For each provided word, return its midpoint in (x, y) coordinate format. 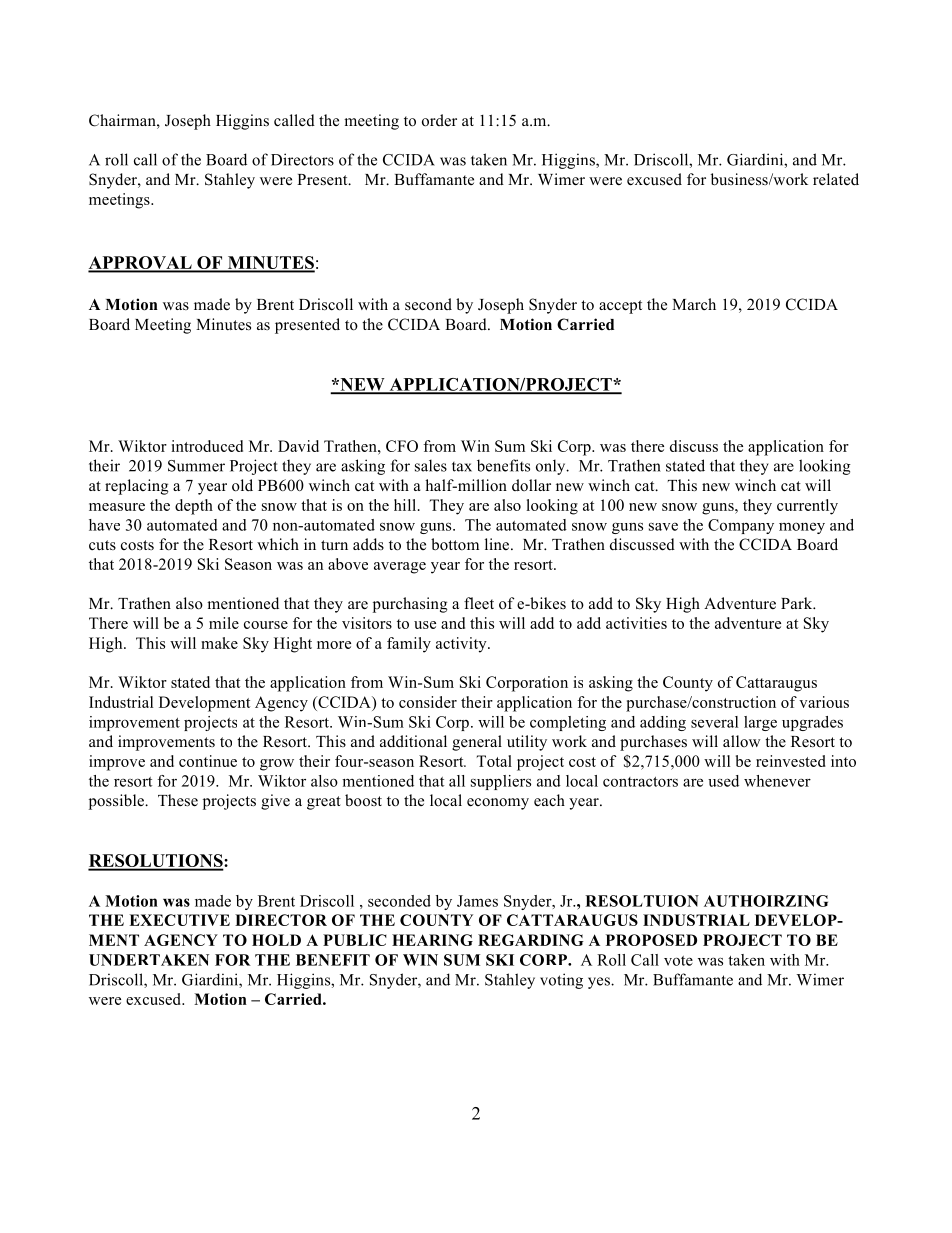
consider (428, 702)
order (439, 120)
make (219, 643)
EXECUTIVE (179, 920)
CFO (402, 446)
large (760, 723)
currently (807, 507)
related (836, 179)
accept (620, 307)
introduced (207, 446)
